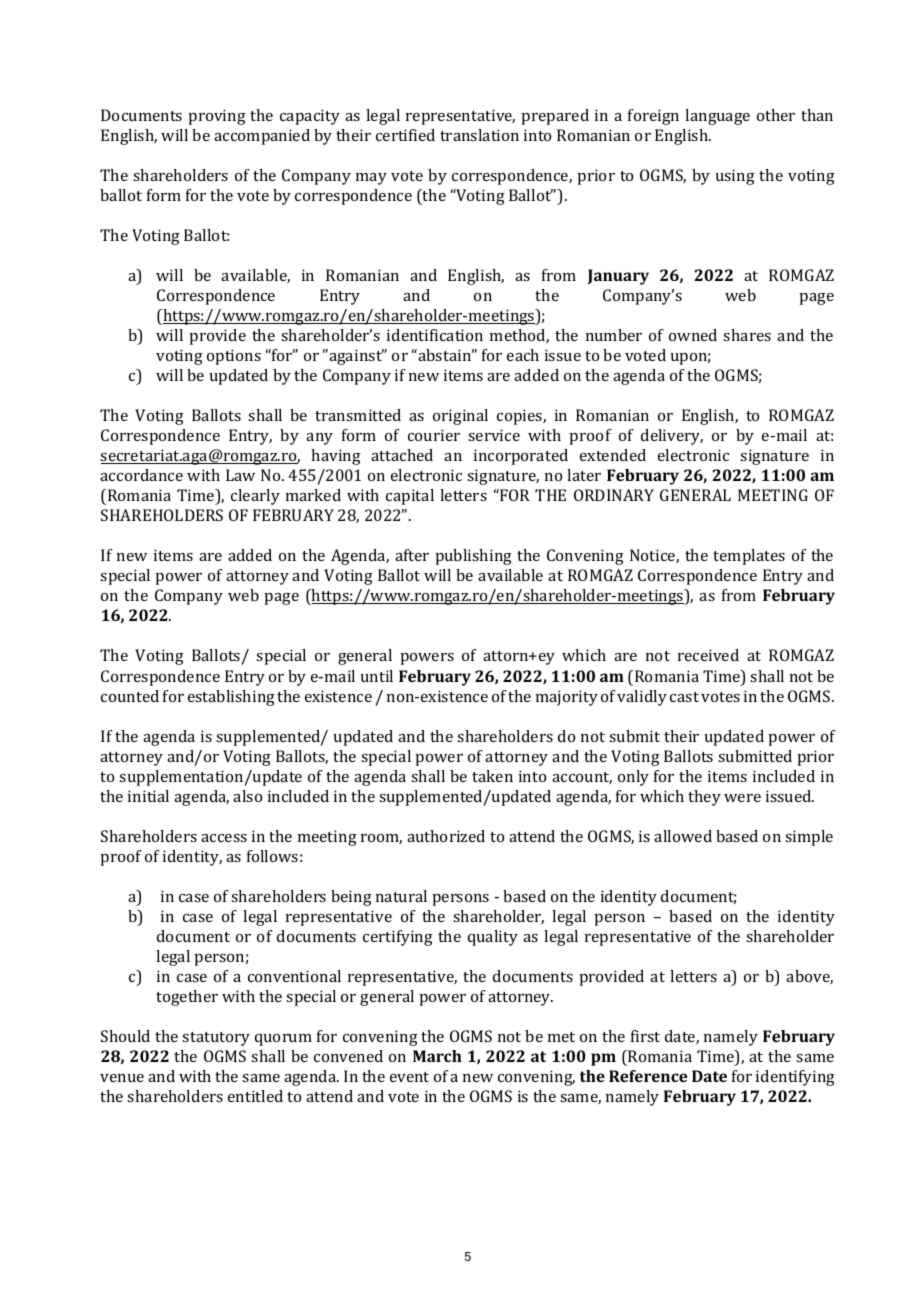  I want to click on until, so click(377, 676).
